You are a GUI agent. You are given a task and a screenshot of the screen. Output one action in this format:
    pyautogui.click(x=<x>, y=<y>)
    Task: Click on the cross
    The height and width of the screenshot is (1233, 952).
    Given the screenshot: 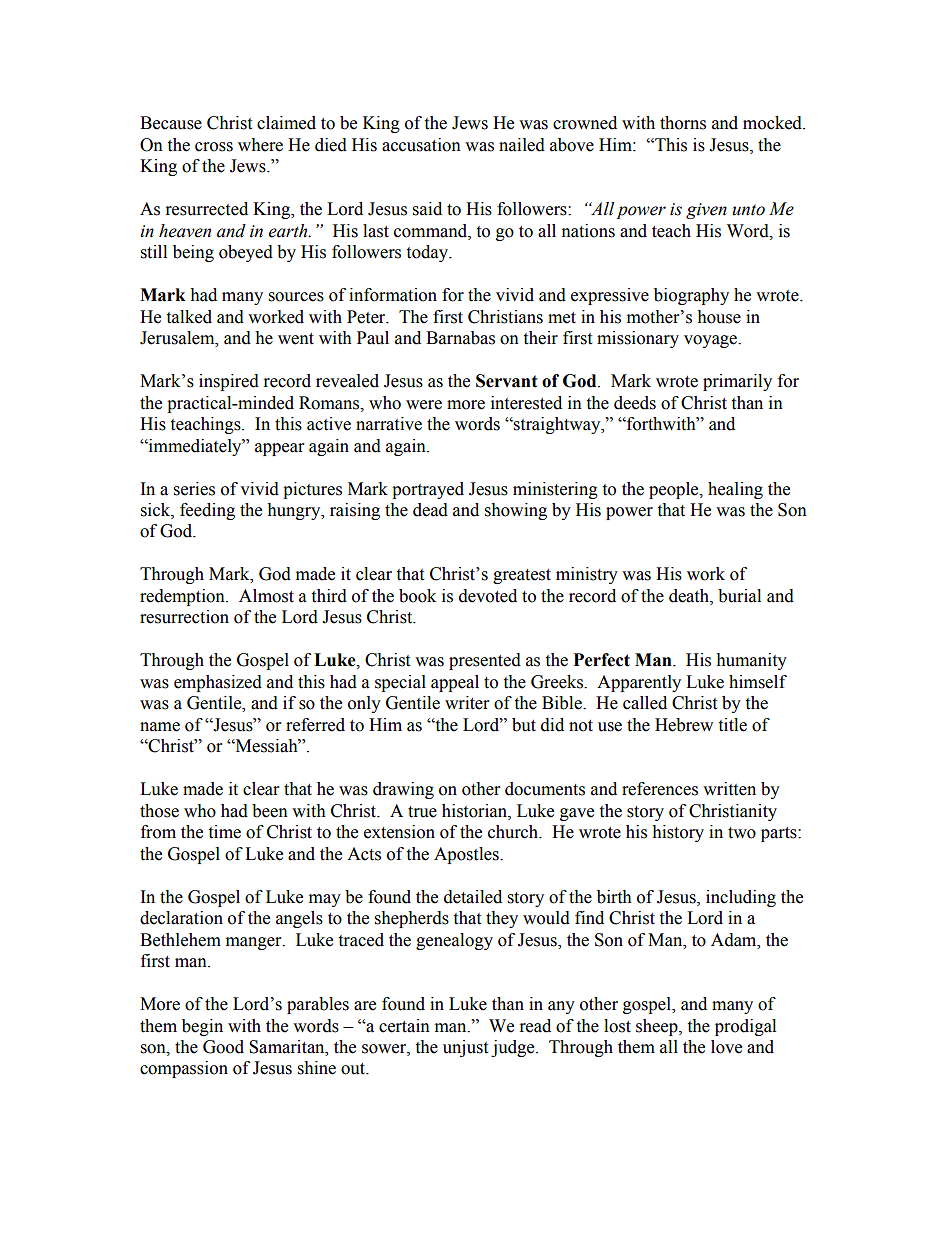 What is the action you would take?
    pyautogui.click(x=214, y=147)
